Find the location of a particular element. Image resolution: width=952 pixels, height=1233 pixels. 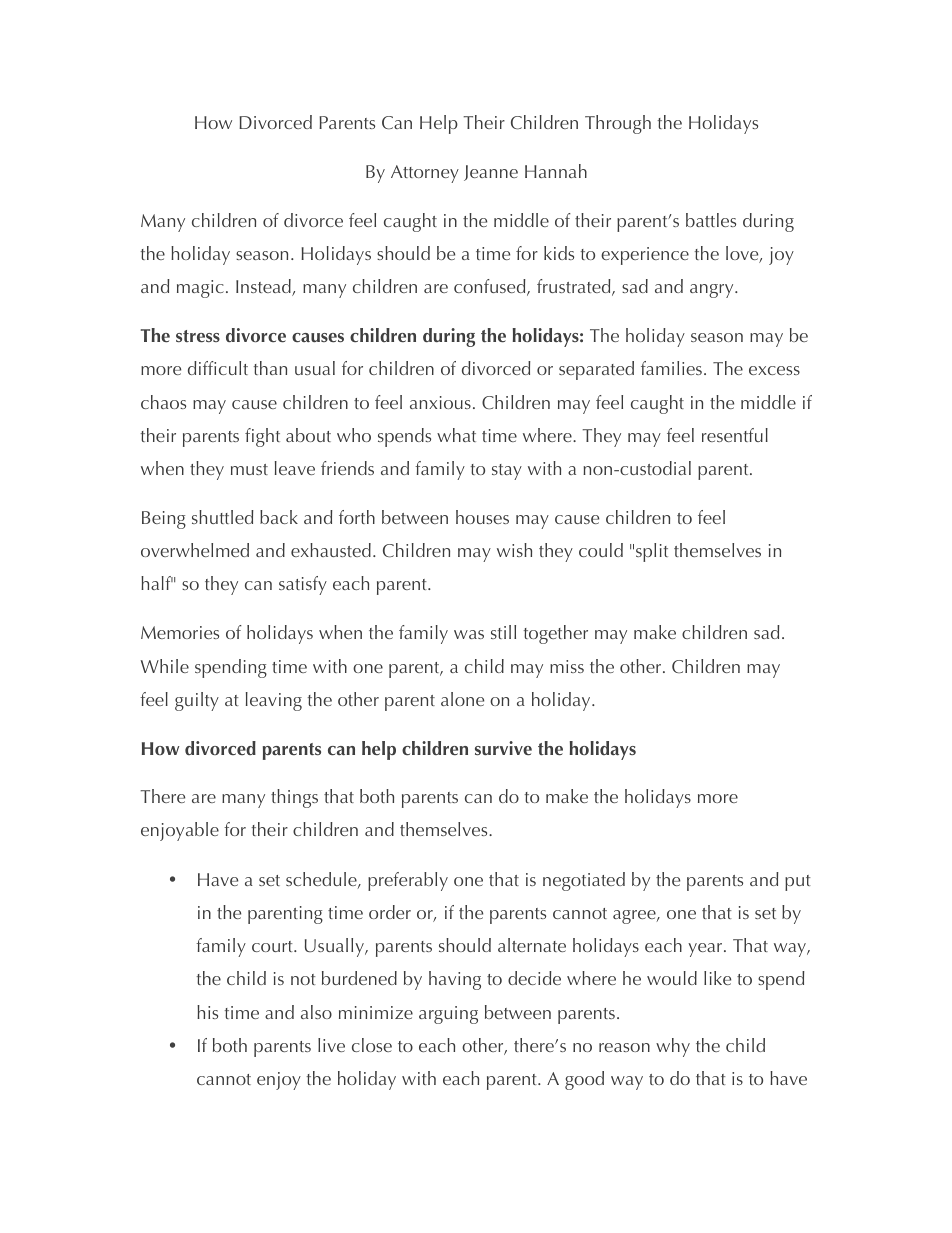

Jeanne is located at coordinates (491, 173).
